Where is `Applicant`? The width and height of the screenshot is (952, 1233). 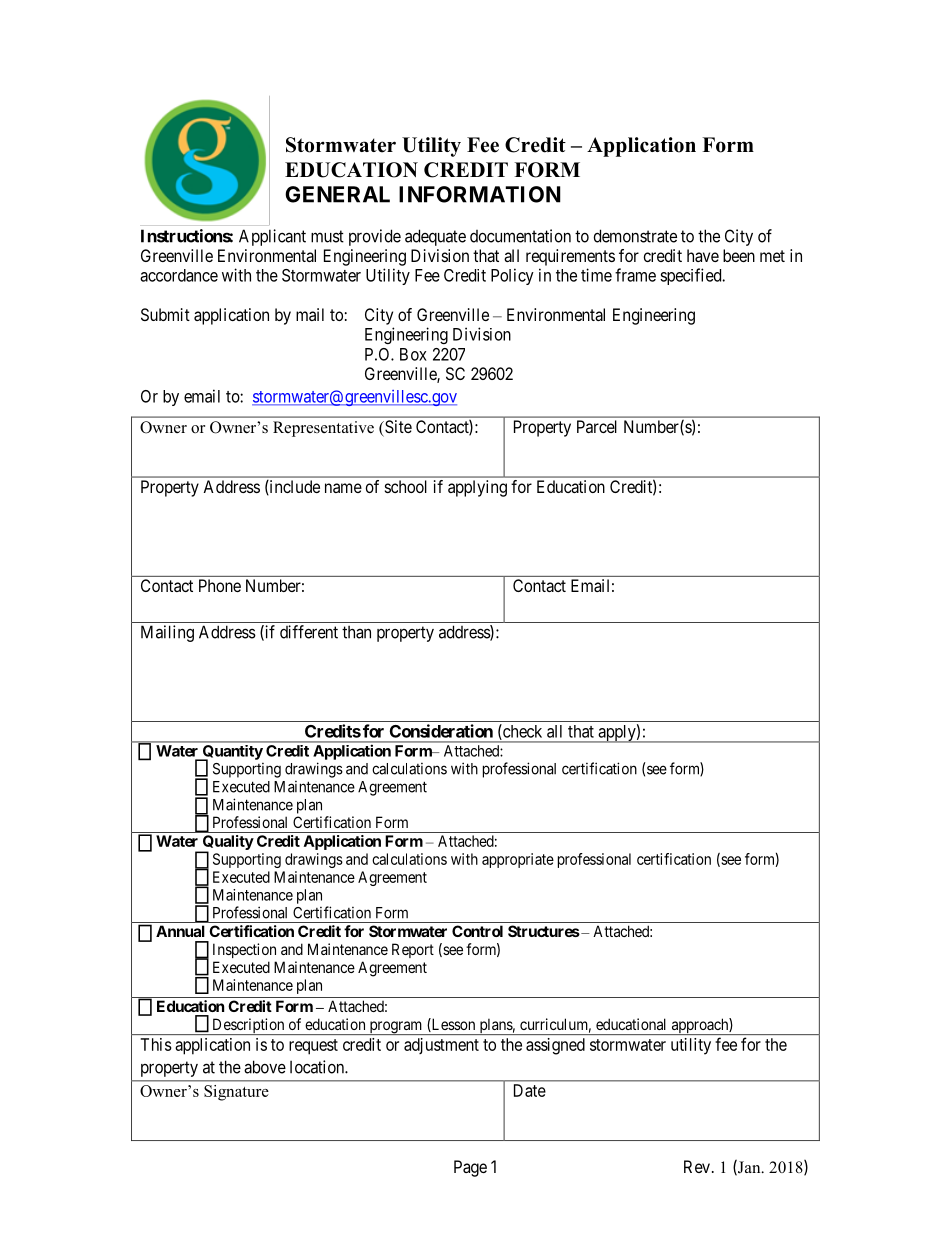
Applicant is located at coordinates (272, 237).
